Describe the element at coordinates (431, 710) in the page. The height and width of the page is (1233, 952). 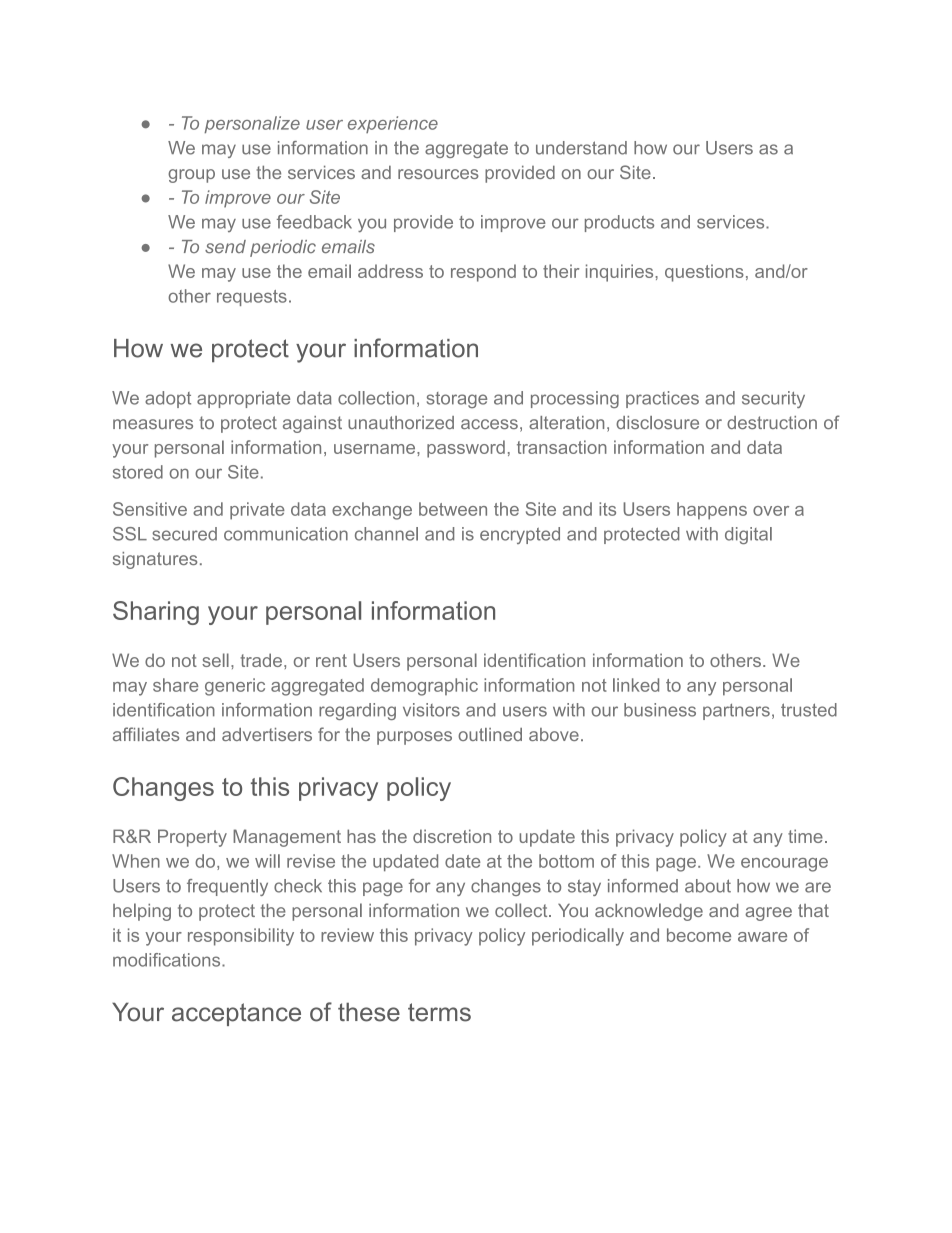
I see `visitors` at that location.
